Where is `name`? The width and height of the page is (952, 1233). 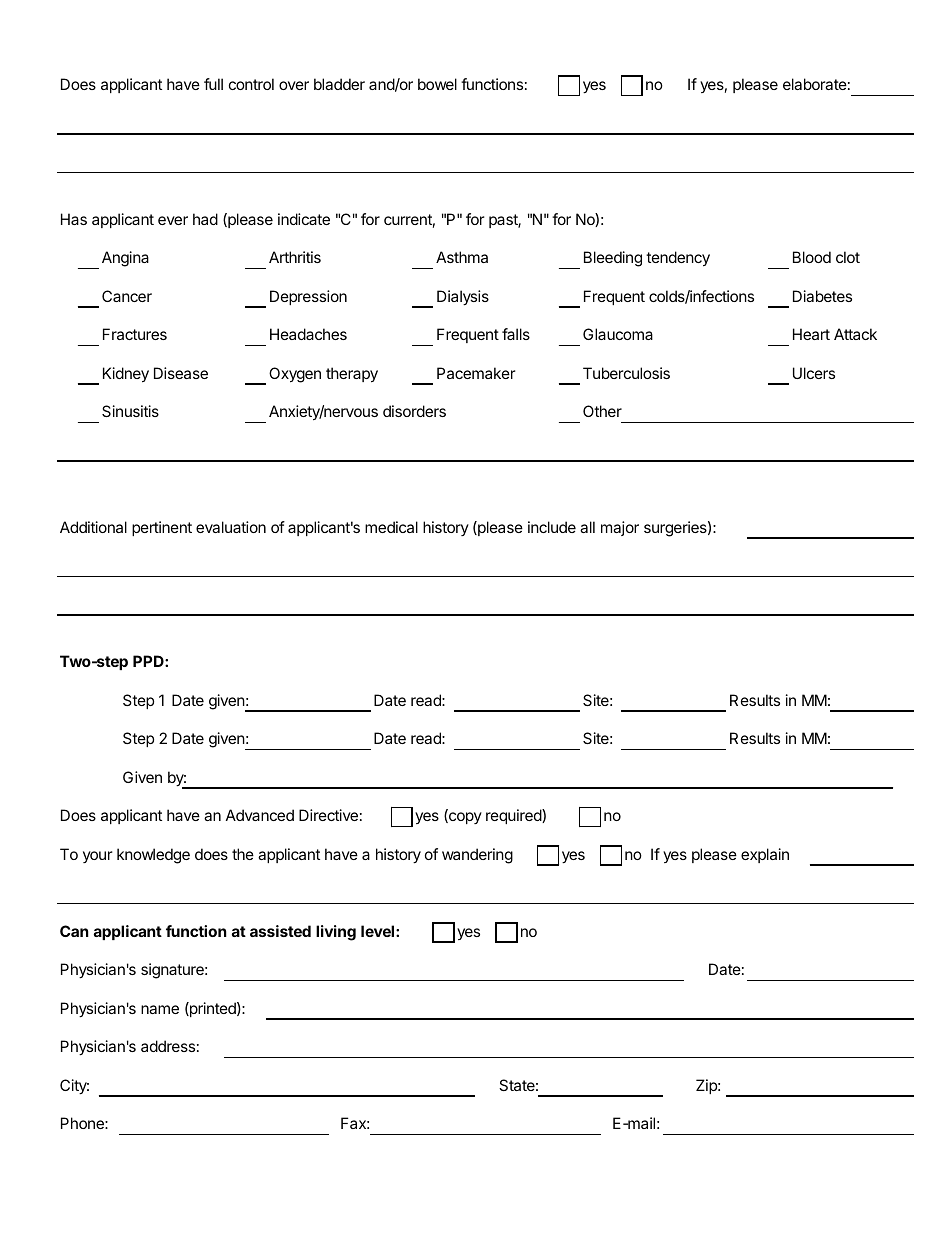
name is located at coordinates (160, 1009).
